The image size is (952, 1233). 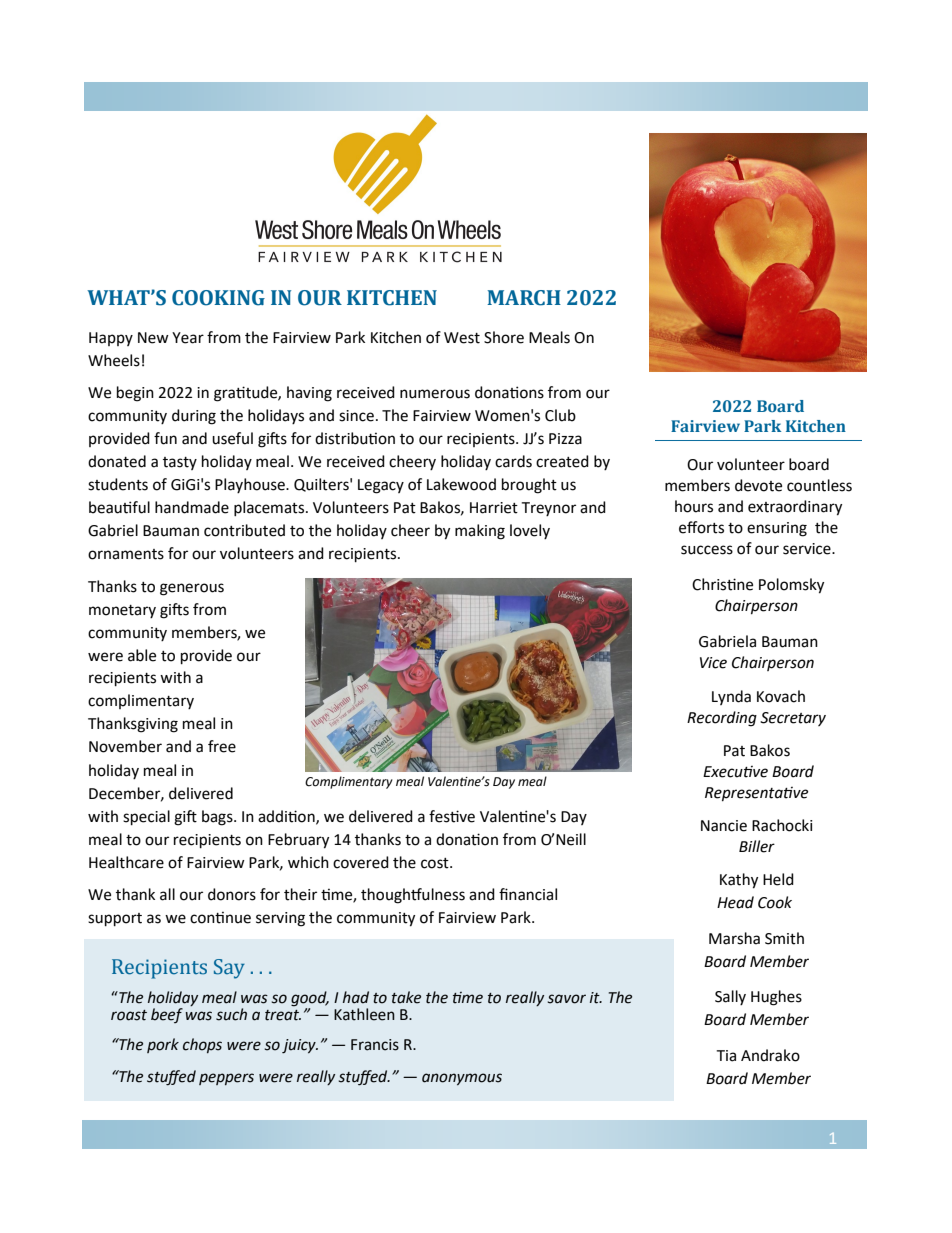 What do you see at coordinates (202, 1045) in the document?
I see `chops` at bounding box center [202, 1045].
